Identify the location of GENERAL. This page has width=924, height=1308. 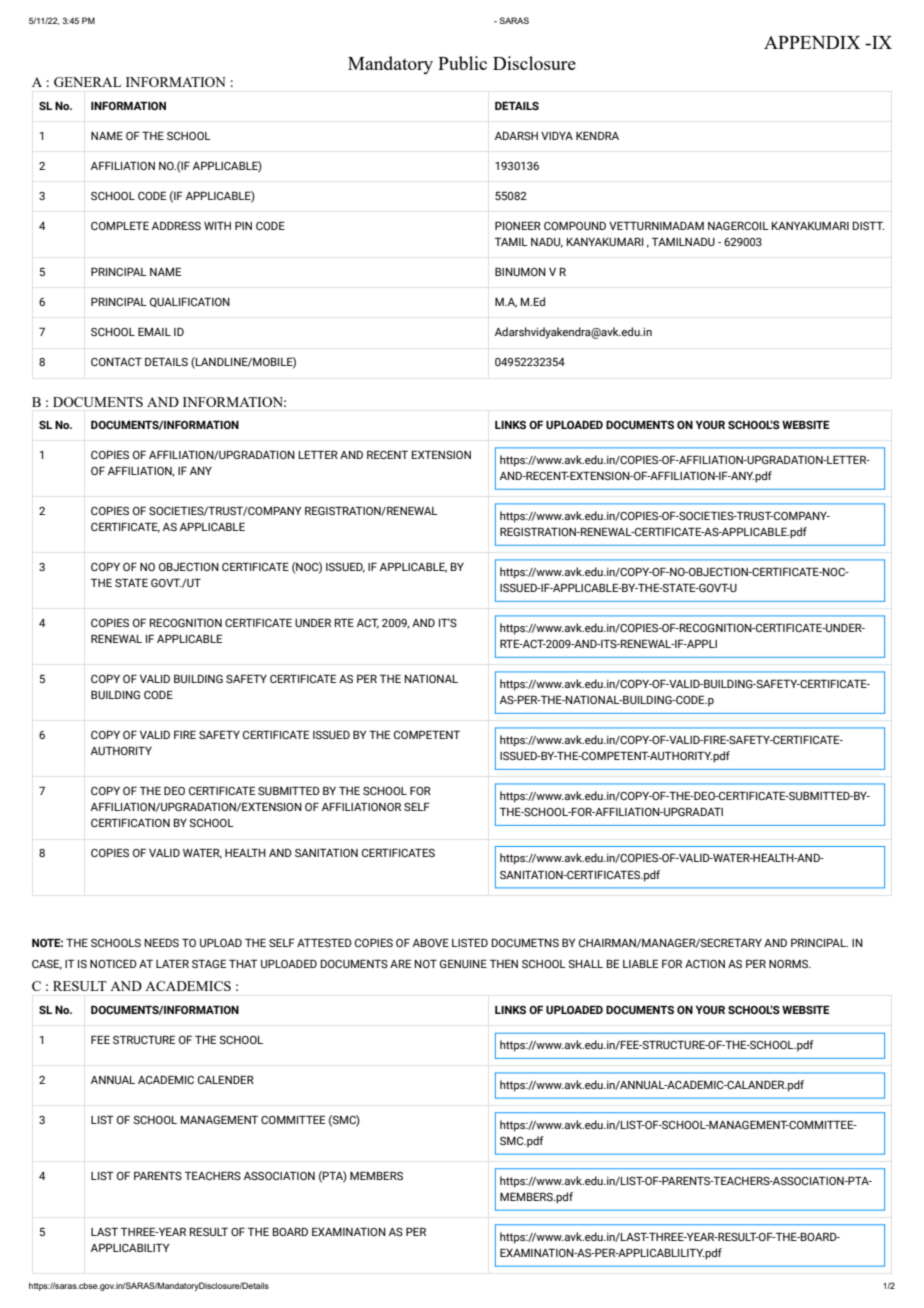
(87, 82).
